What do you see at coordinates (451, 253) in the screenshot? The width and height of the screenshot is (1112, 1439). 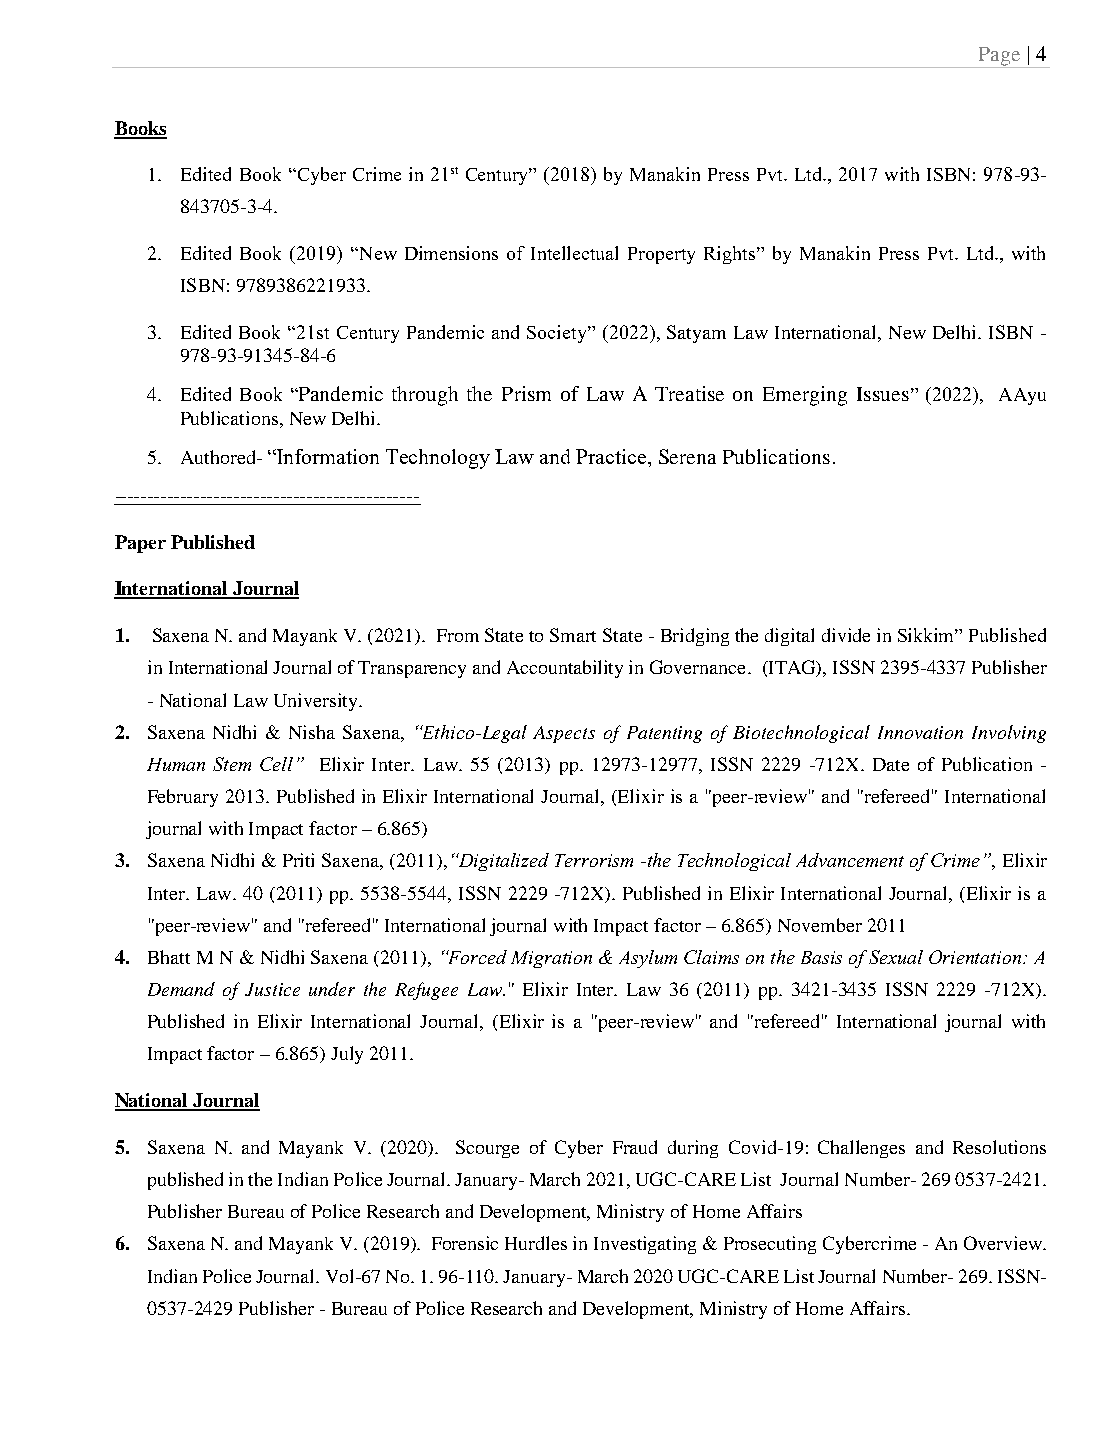 I see `Dimensions` at bounding box center [451, 253].
